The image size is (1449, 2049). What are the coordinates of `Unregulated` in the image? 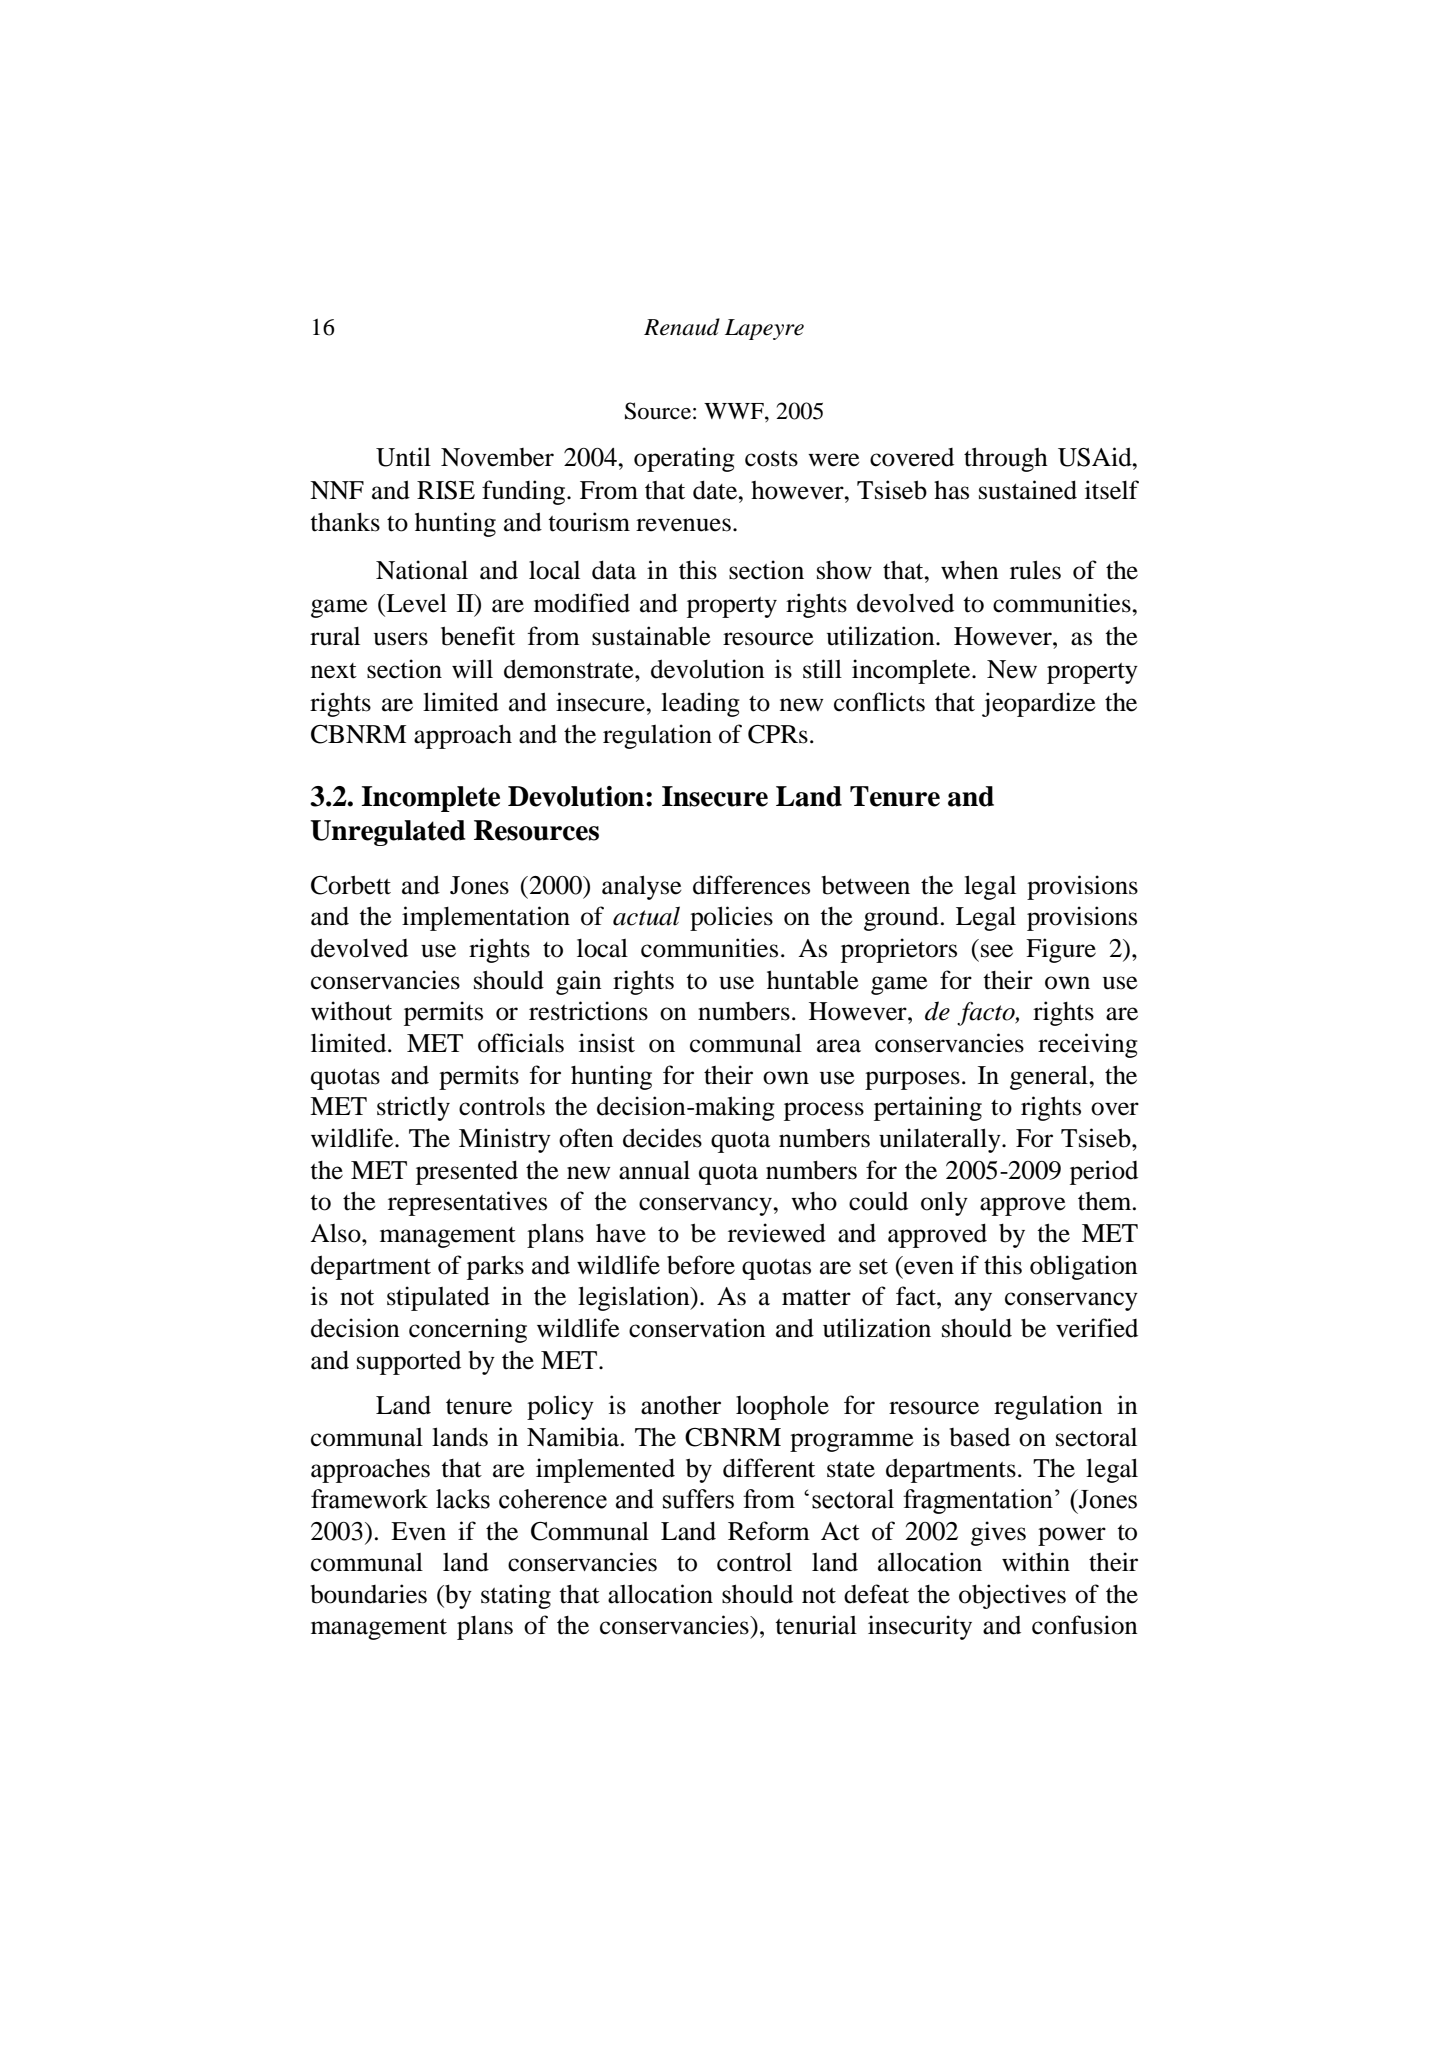 It's located at (388, 833).
